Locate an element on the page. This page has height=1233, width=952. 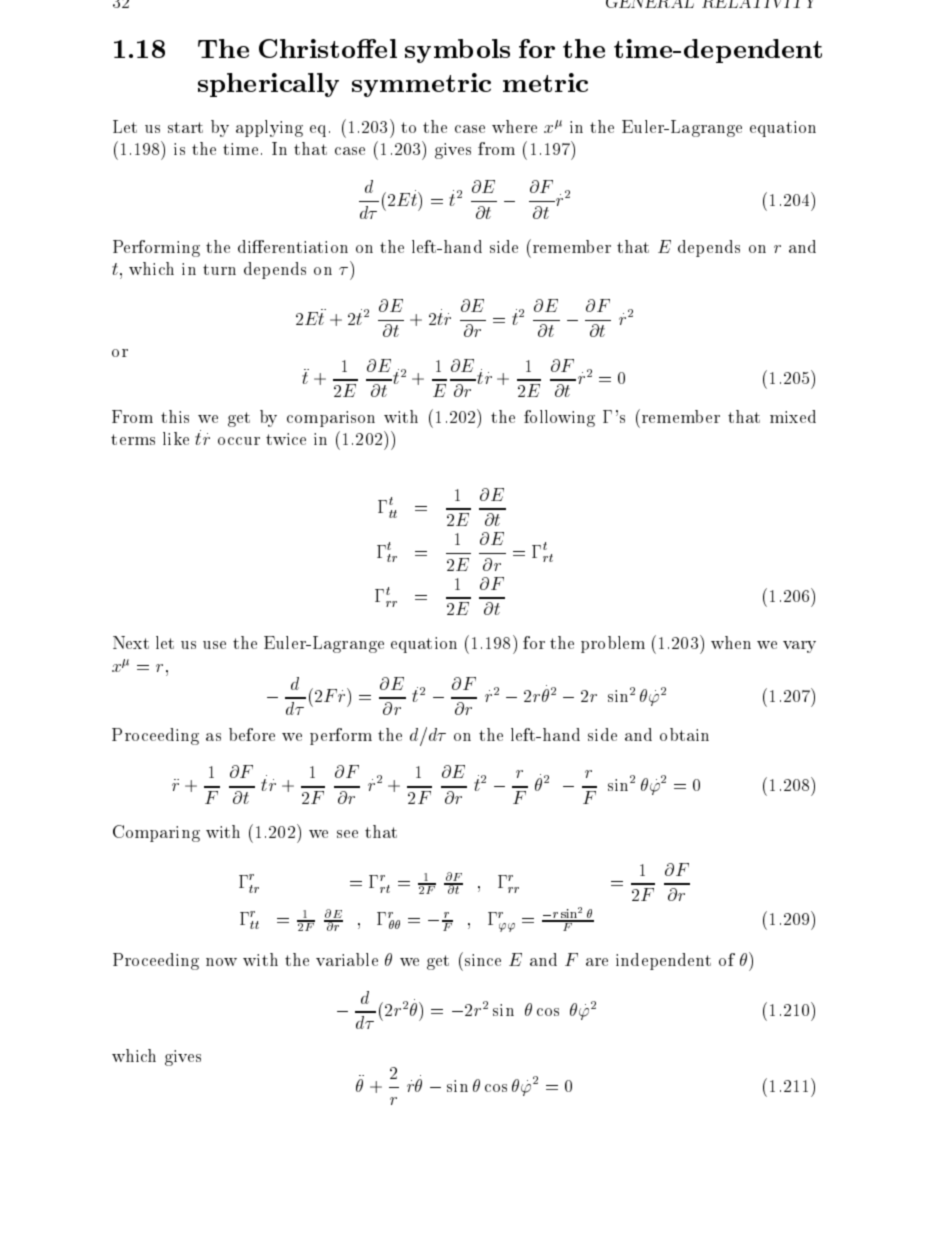
symbols is located at coordinates (457, 51).
